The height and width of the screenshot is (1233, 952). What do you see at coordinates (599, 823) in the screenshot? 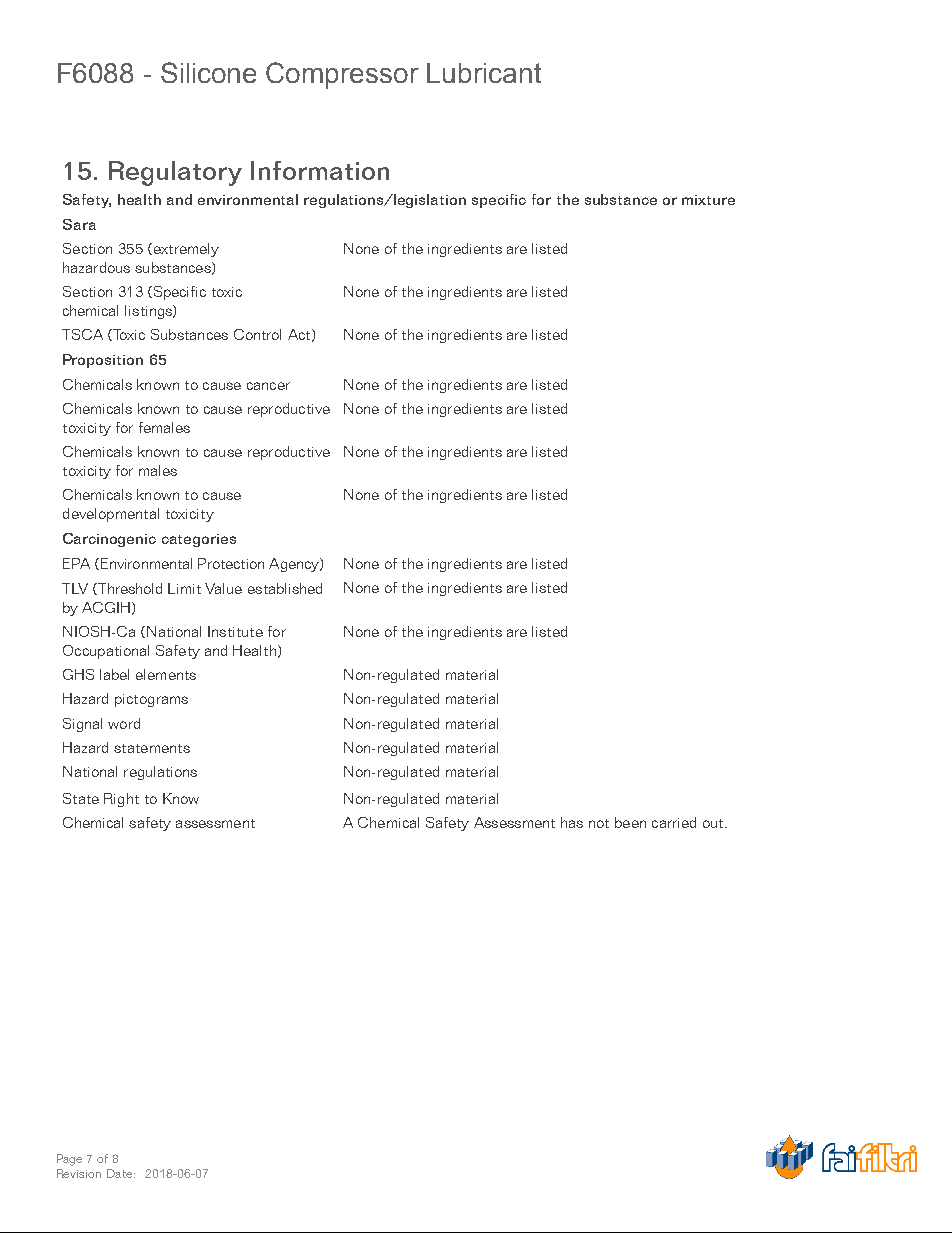
I see `not` at bounding box center [599, 823].
